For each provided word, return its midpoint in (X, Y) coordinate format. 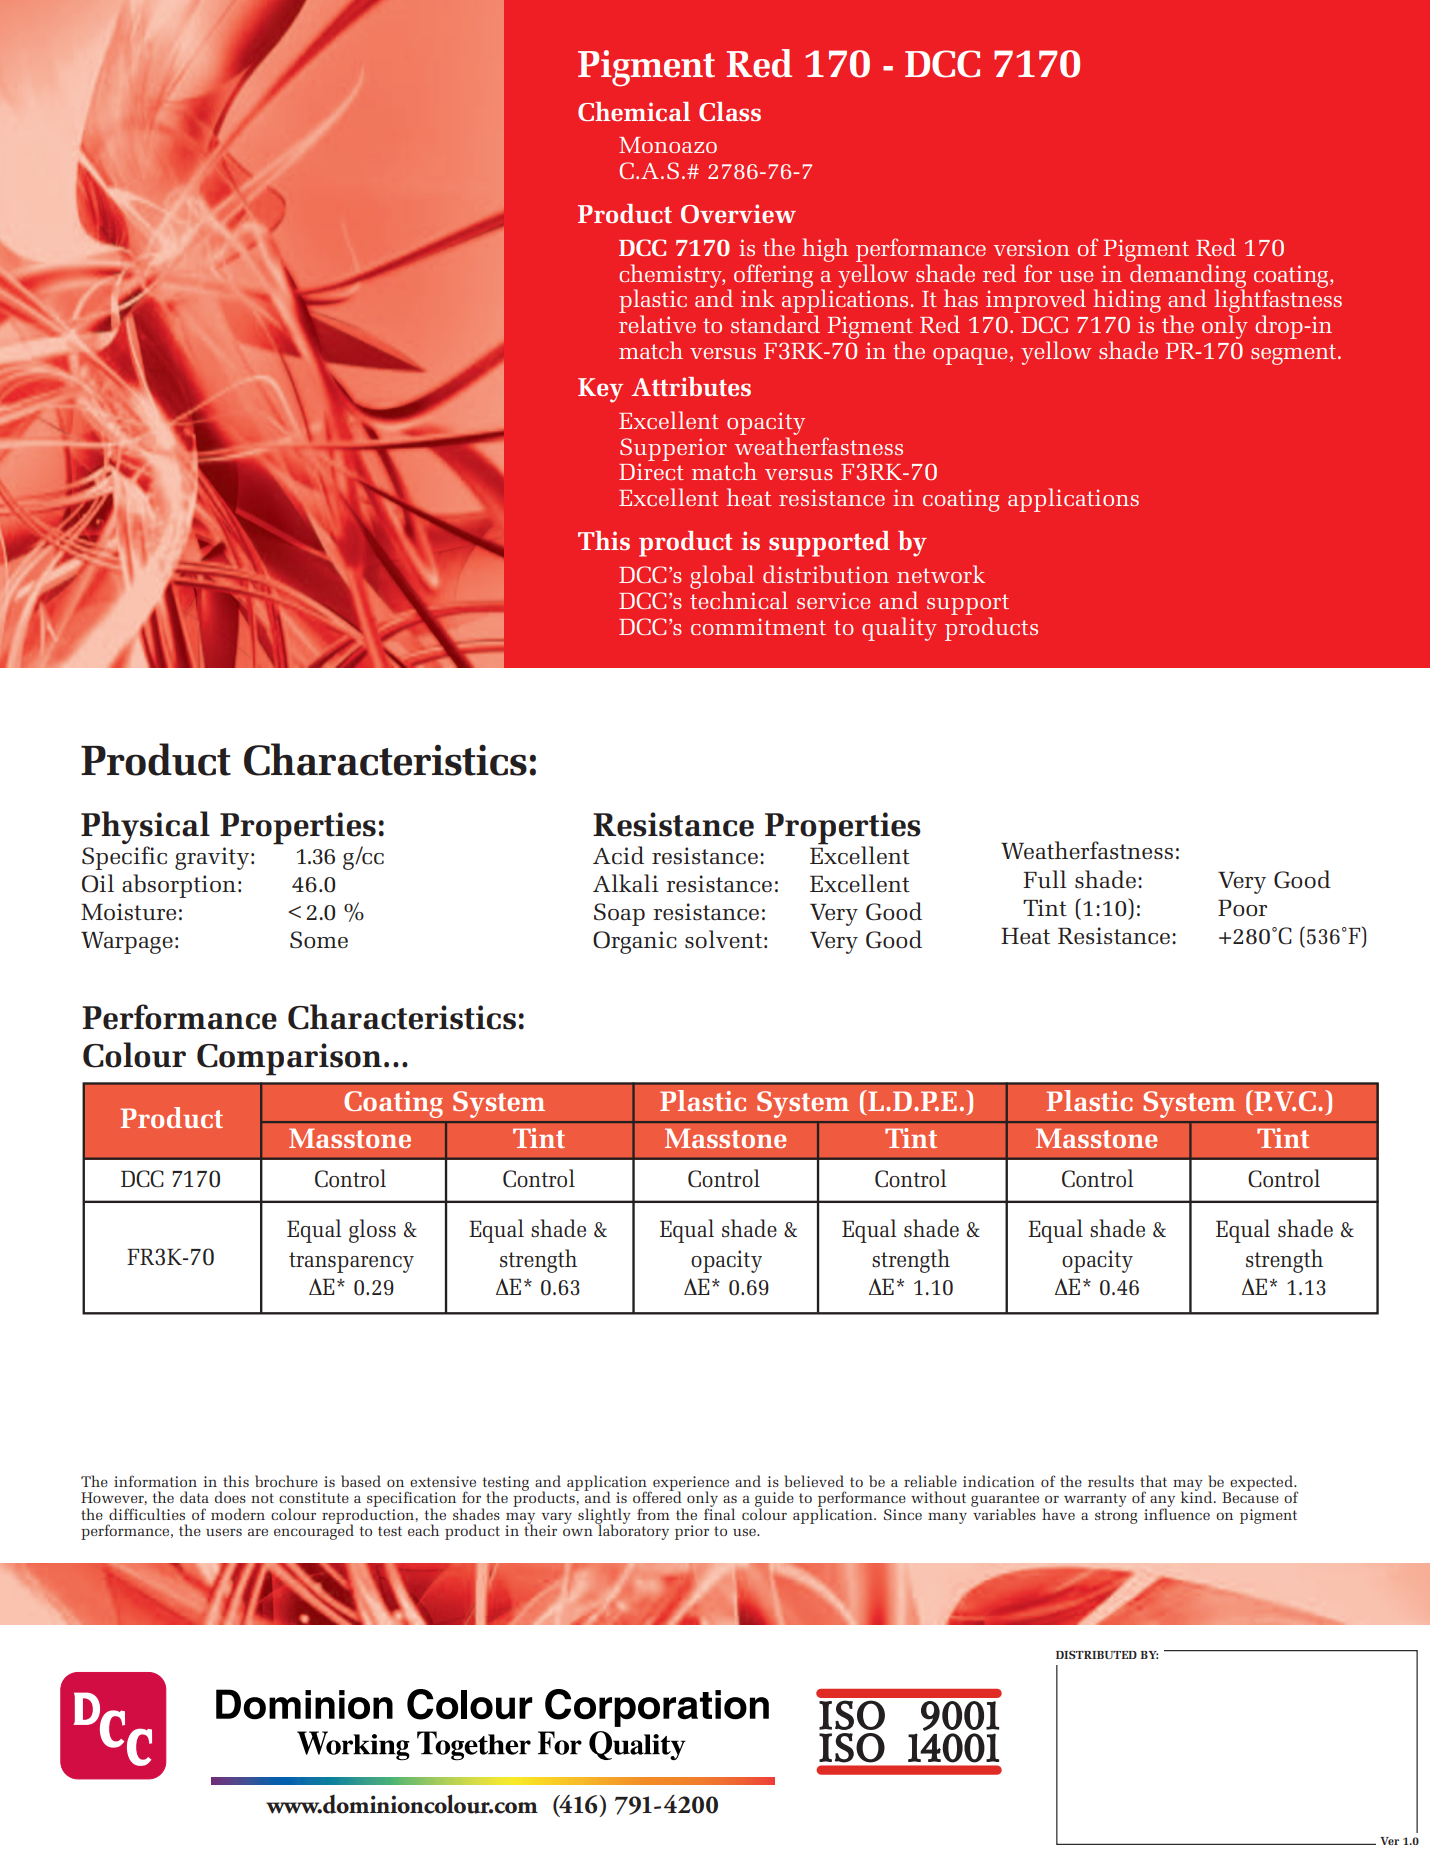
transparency (351, 1262)
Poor (1242, 908)
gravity (212, 858)
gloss (372, 1231)
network (941, 574)
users (224, 1532)
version (1031, 247)
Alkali (626, 883)
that (1153, 1481)
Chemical (634, 111)
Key (600, 390)
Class (730, 111)
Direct (651, 471)
